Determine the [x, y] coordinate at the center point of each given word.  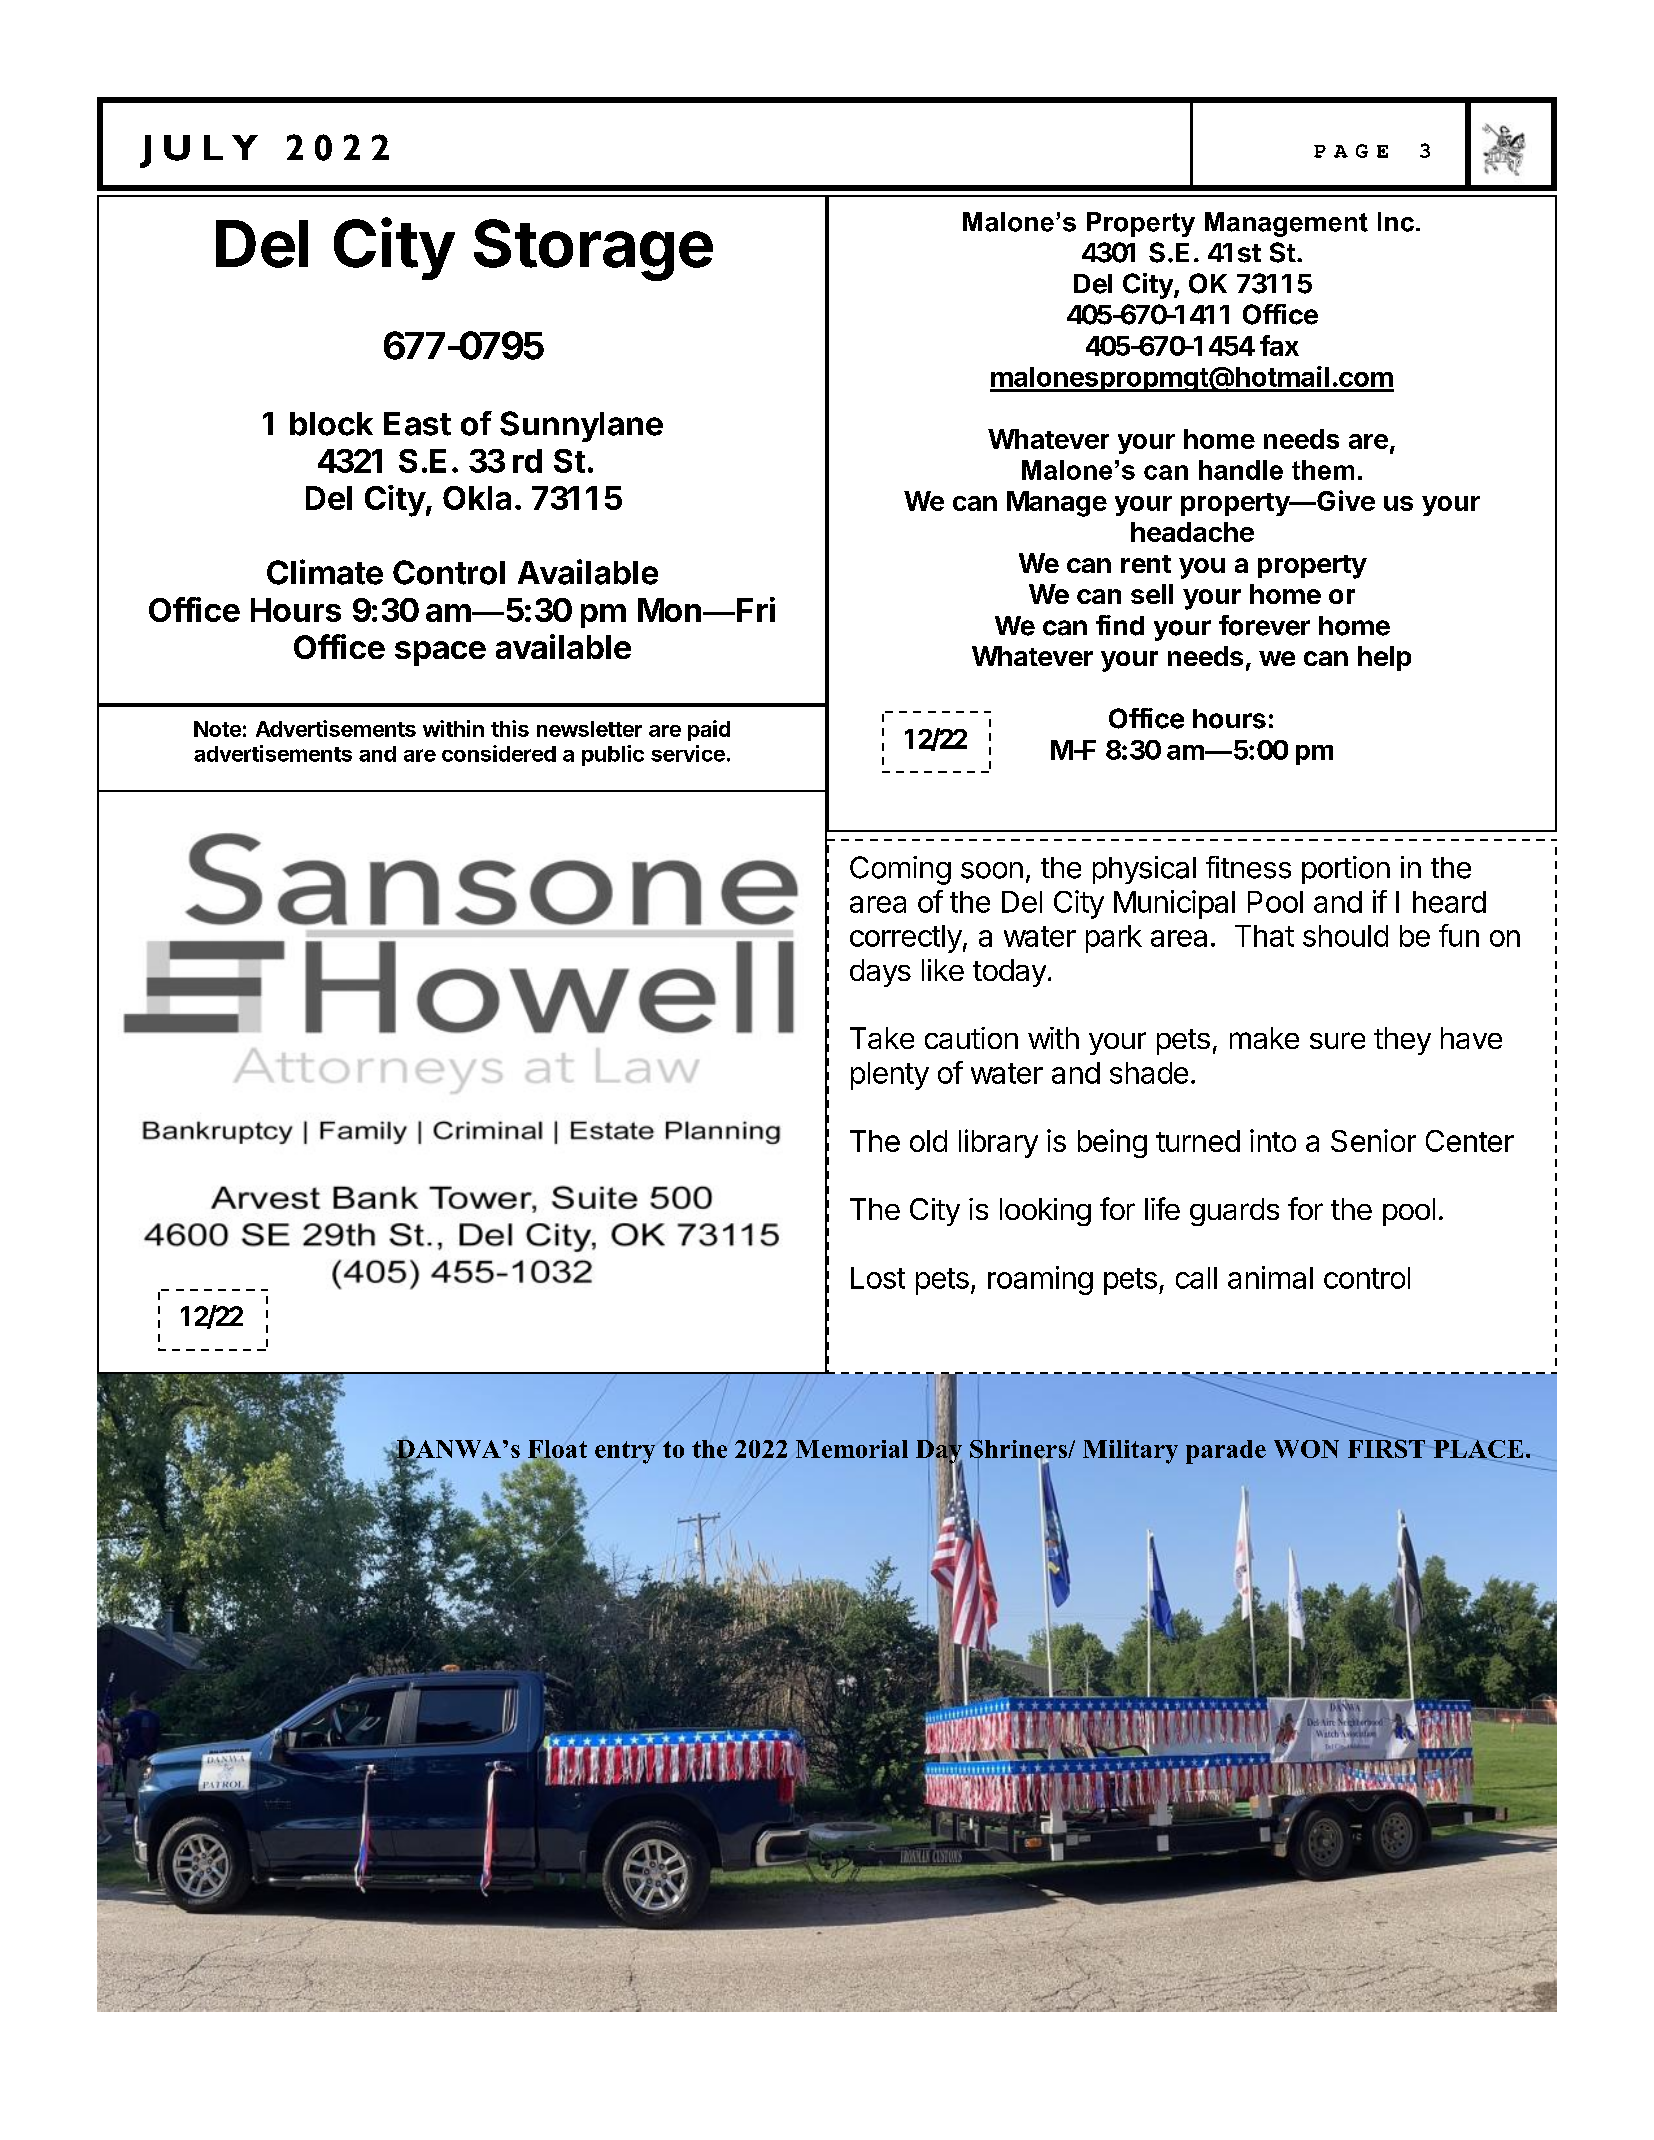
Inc [1396, 222]
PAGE [1351, 151]
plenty [890, 1076]
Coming [900, 870]
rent [1146, 564]
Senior [1373, 1140]
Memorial [852, 1449]
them [1323, 470]
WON [1306, 1449]
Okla [477, 498]
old [928, 1141]
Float [557, 1450]
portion [1346, 870]
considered [499, 753]
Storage [593, 250]
